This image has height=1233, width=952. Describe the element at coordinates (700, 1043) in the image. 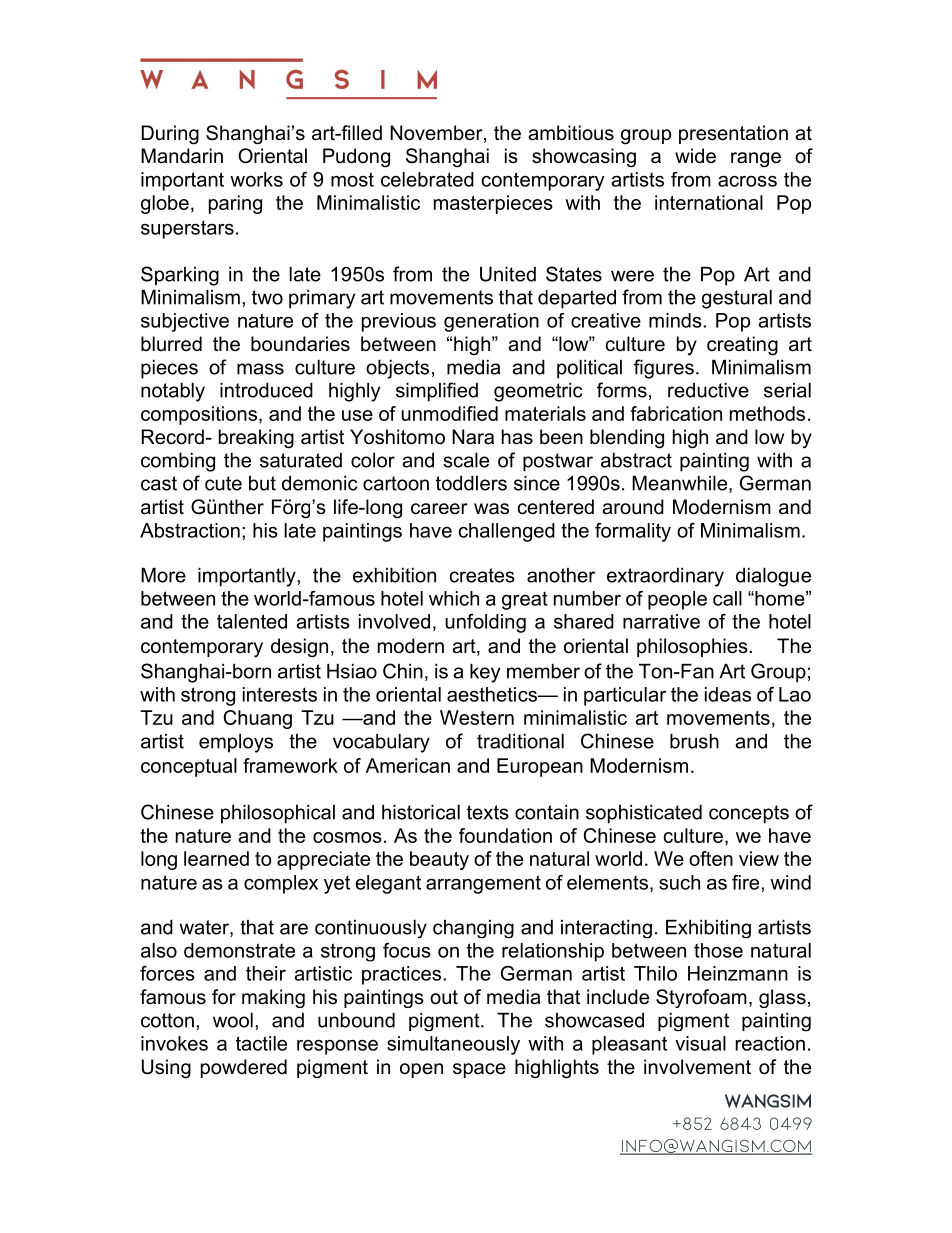

I see `visual` at that location.
